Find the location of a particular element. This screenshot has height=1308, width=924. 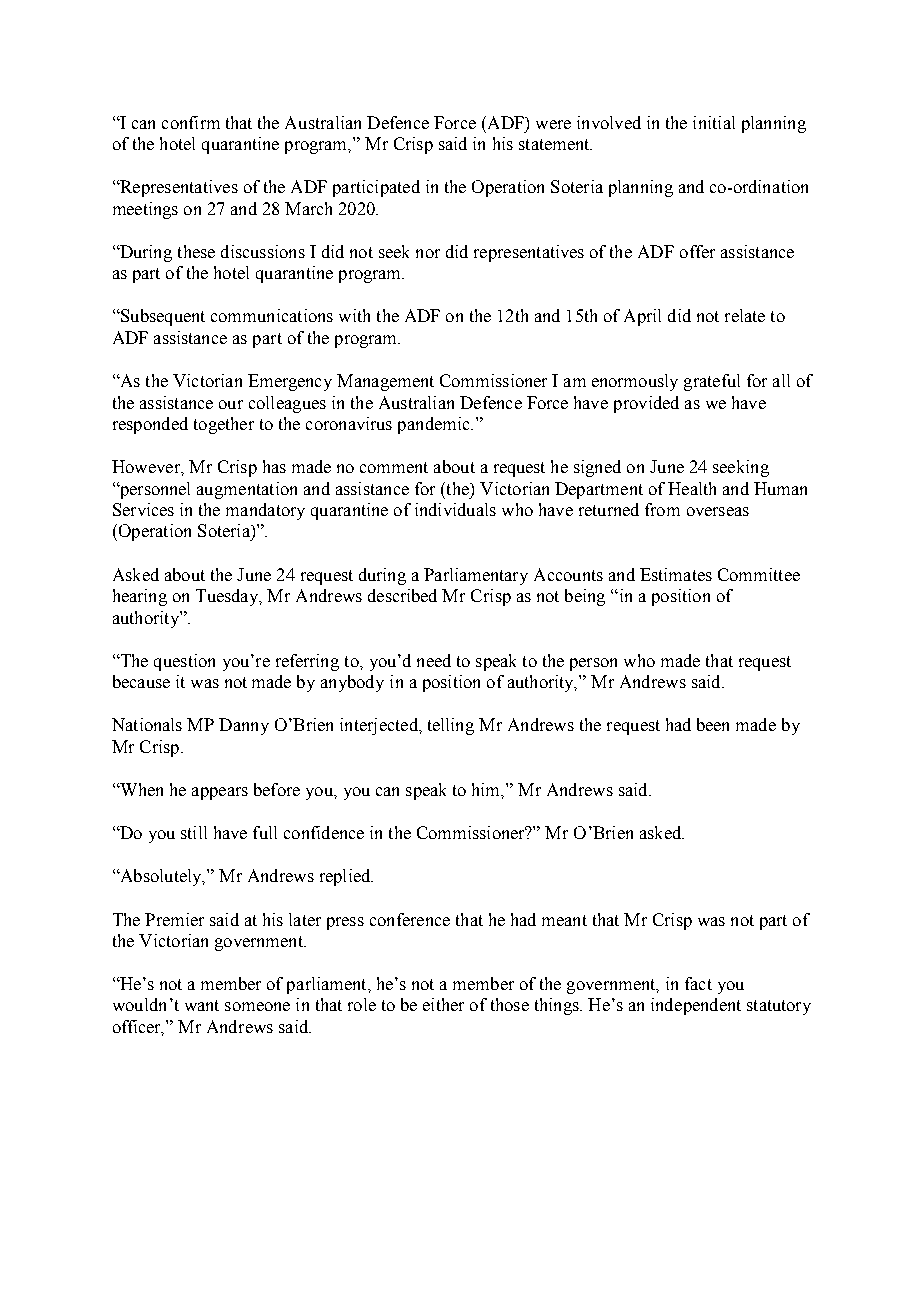

described is located at coordinates (402, 595).
